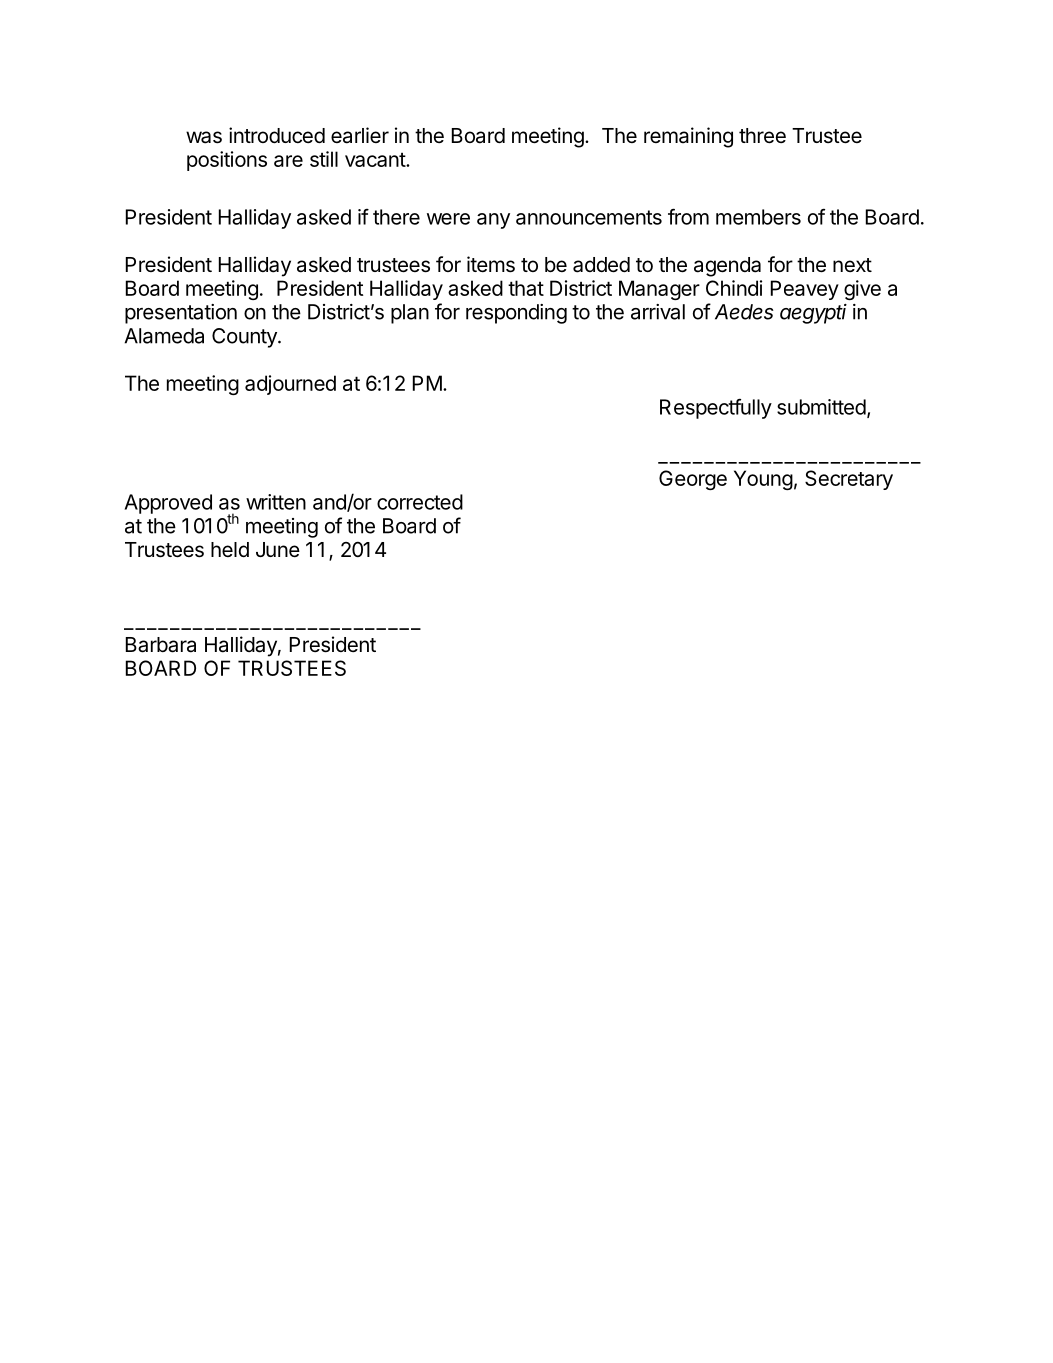  What do you see at coordinates (276, 502) in the image?
I see `written` at bounding box center [276, 502].
